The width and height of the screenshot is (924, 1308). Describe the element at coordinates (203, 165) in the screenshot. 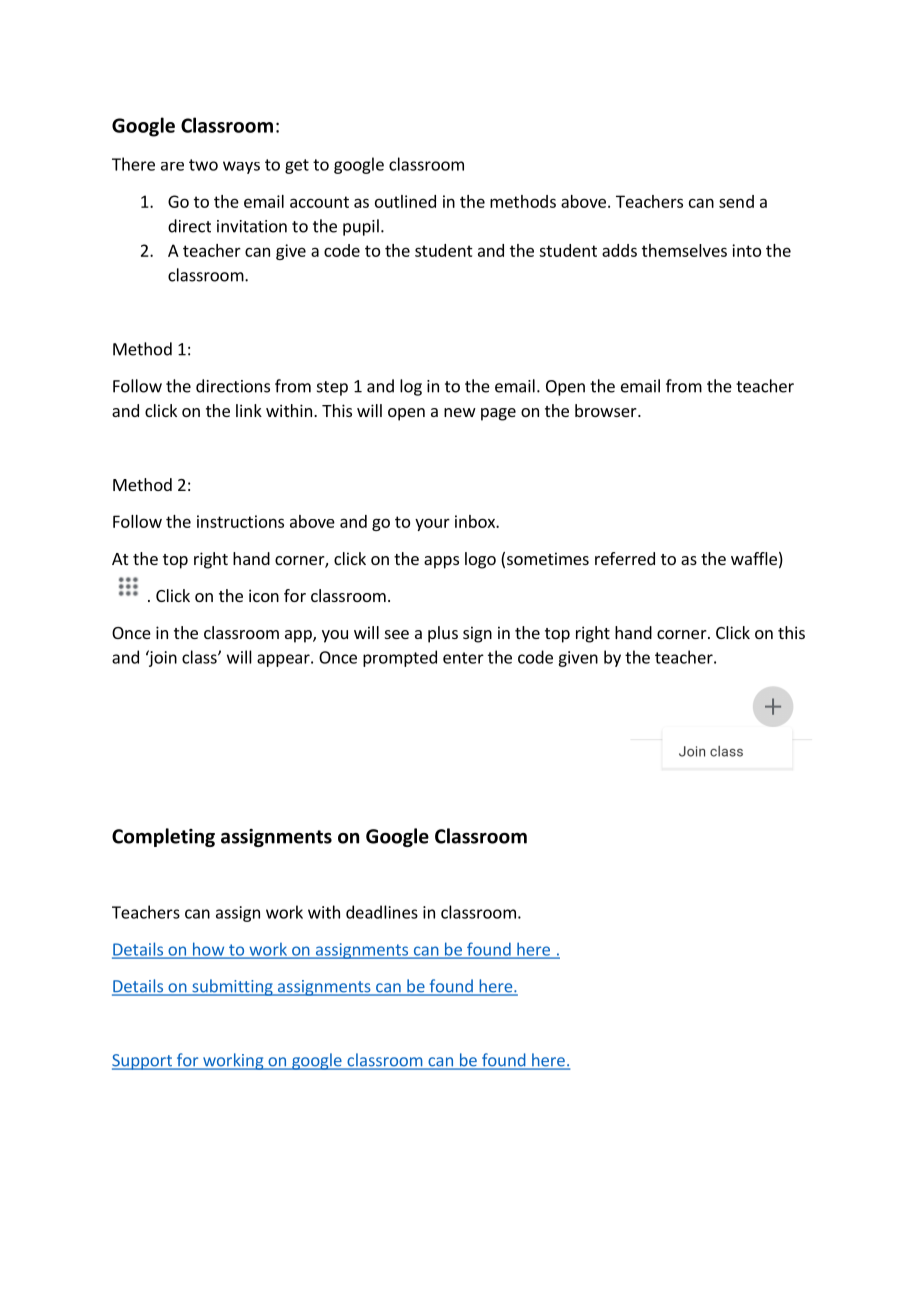

I see `two` at that location.
